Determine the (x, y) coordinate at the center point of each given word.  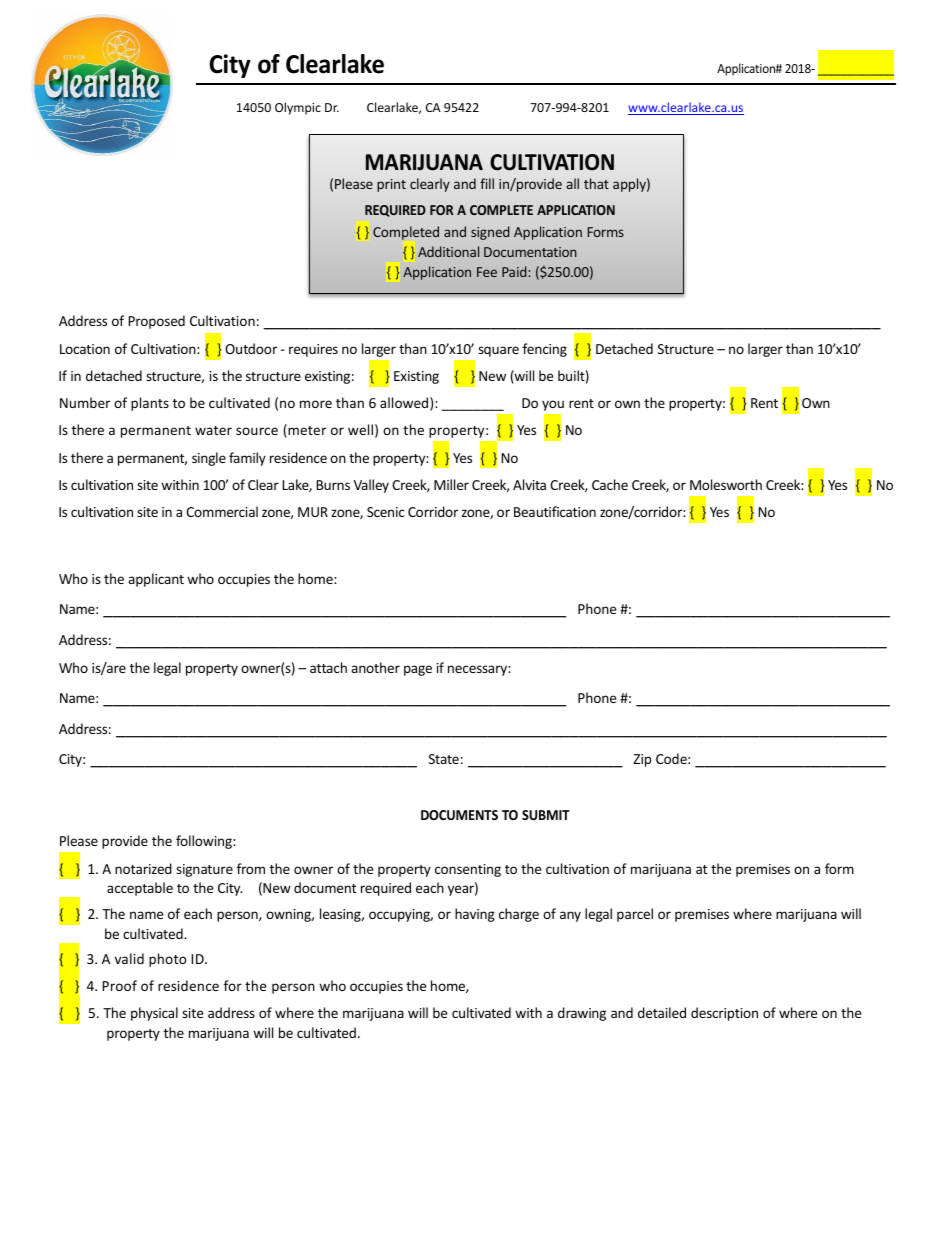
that (596, 183)
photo (168, 960)
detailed (662, 1012)
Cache (610, 484)
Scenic (386, 512)
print (391, 185)
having (475, 915)
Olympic (298, 108)
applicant (156, 580)
